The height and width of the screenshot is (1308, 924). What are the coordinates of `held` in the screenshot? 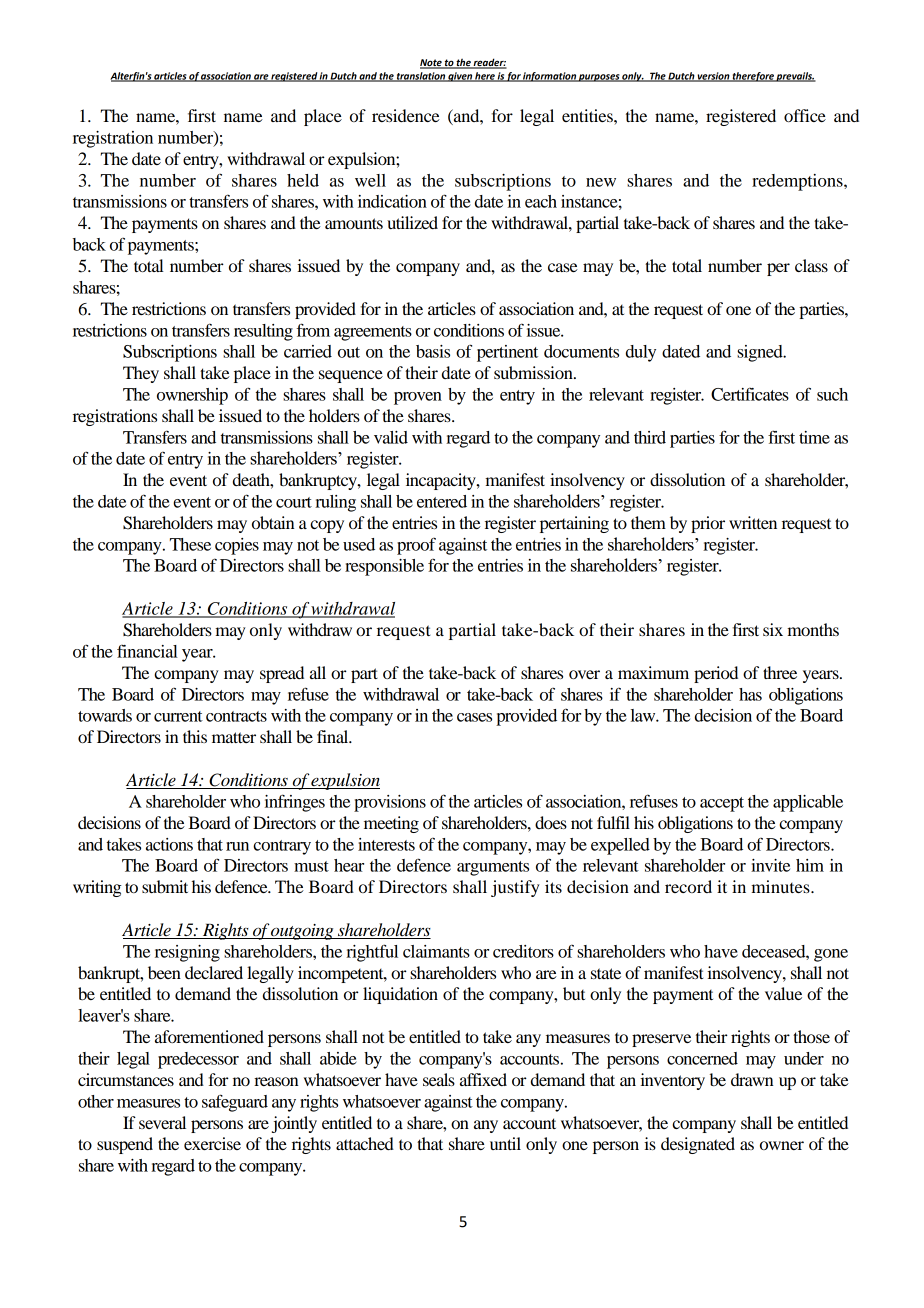 It's located at (303, 180).
